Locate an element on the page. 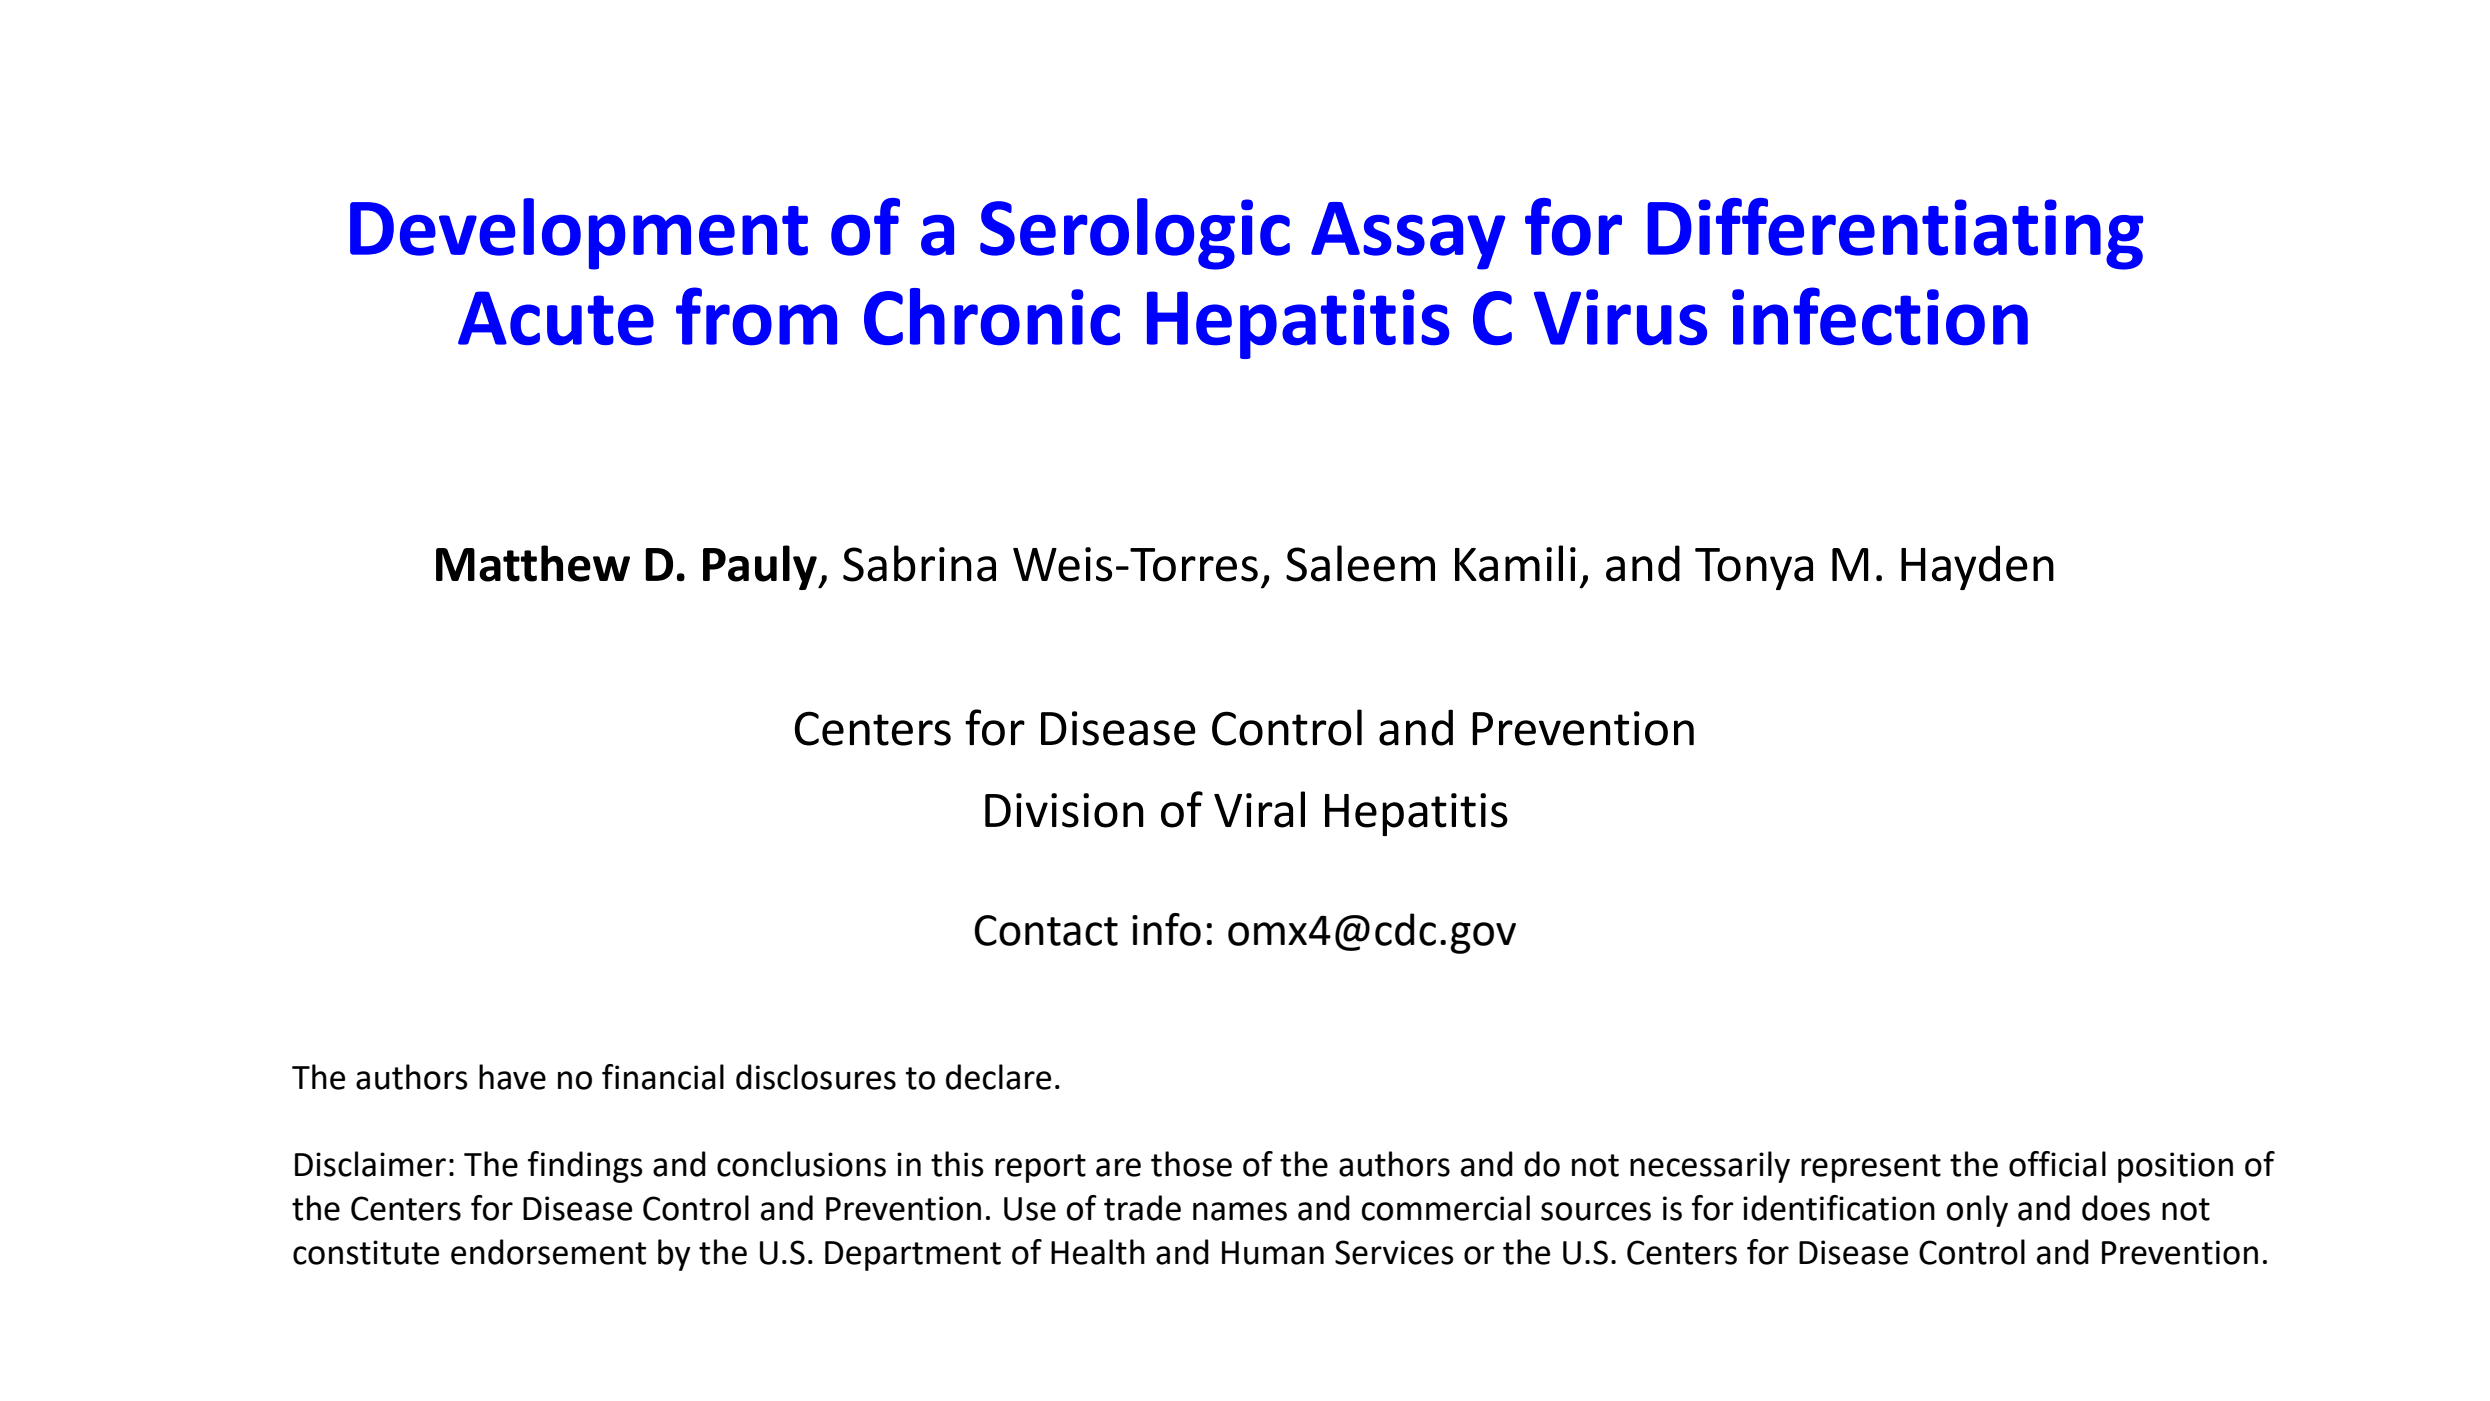 Image resolution: width=2490 pixels, height=1401 pixels. endorsement is located at coordinates (548, 1252).
